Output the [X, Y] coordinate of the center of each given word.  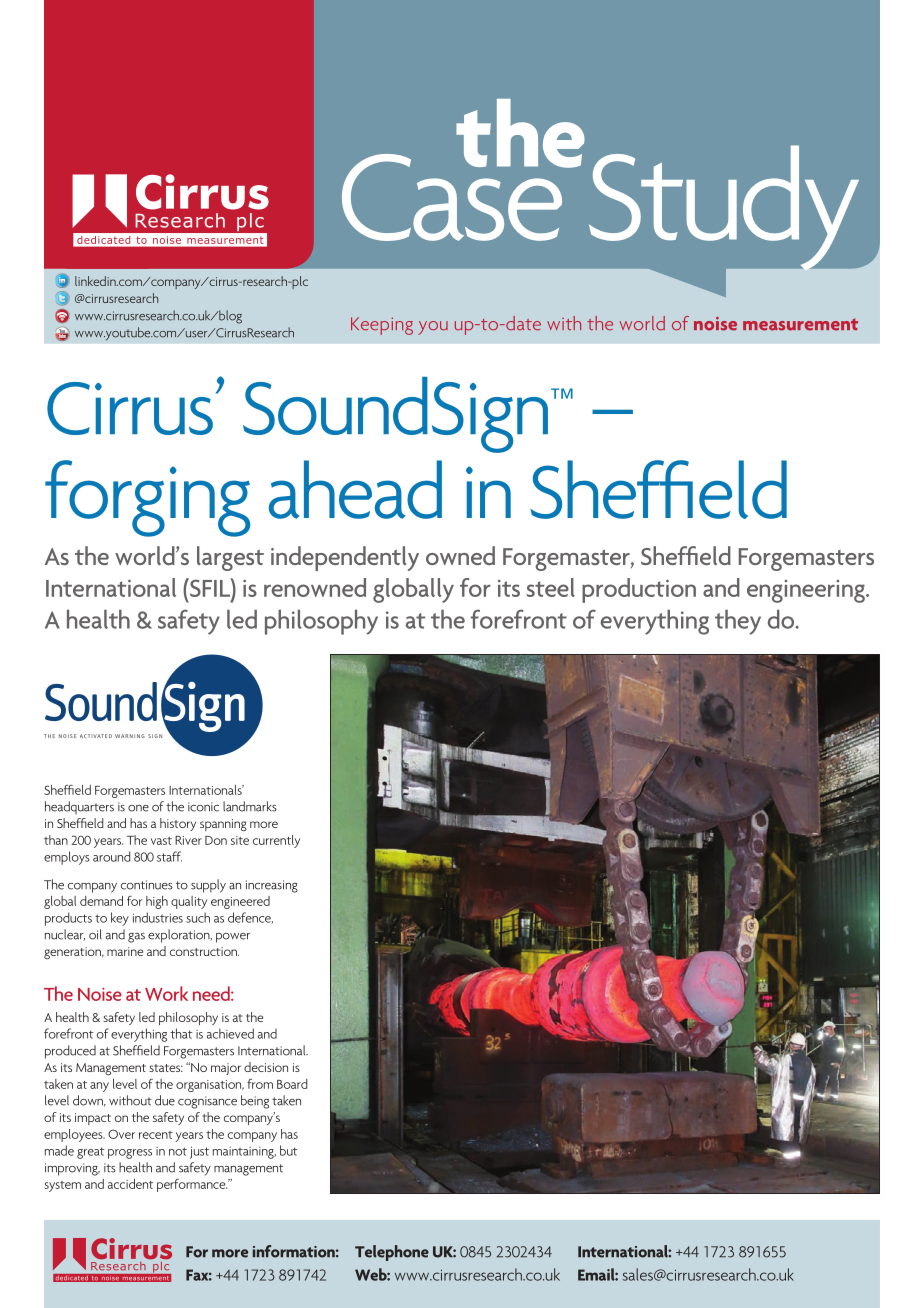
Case [453, 196]
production [639, 590]
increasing [272, 886]
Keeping [382, 326]
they [738, 622]
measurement [800, 324]
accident [130, 1184]
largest [230, 558]
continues [147, 885]
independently [345, 558]
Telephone [392, 1253]
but [288, 1150]
